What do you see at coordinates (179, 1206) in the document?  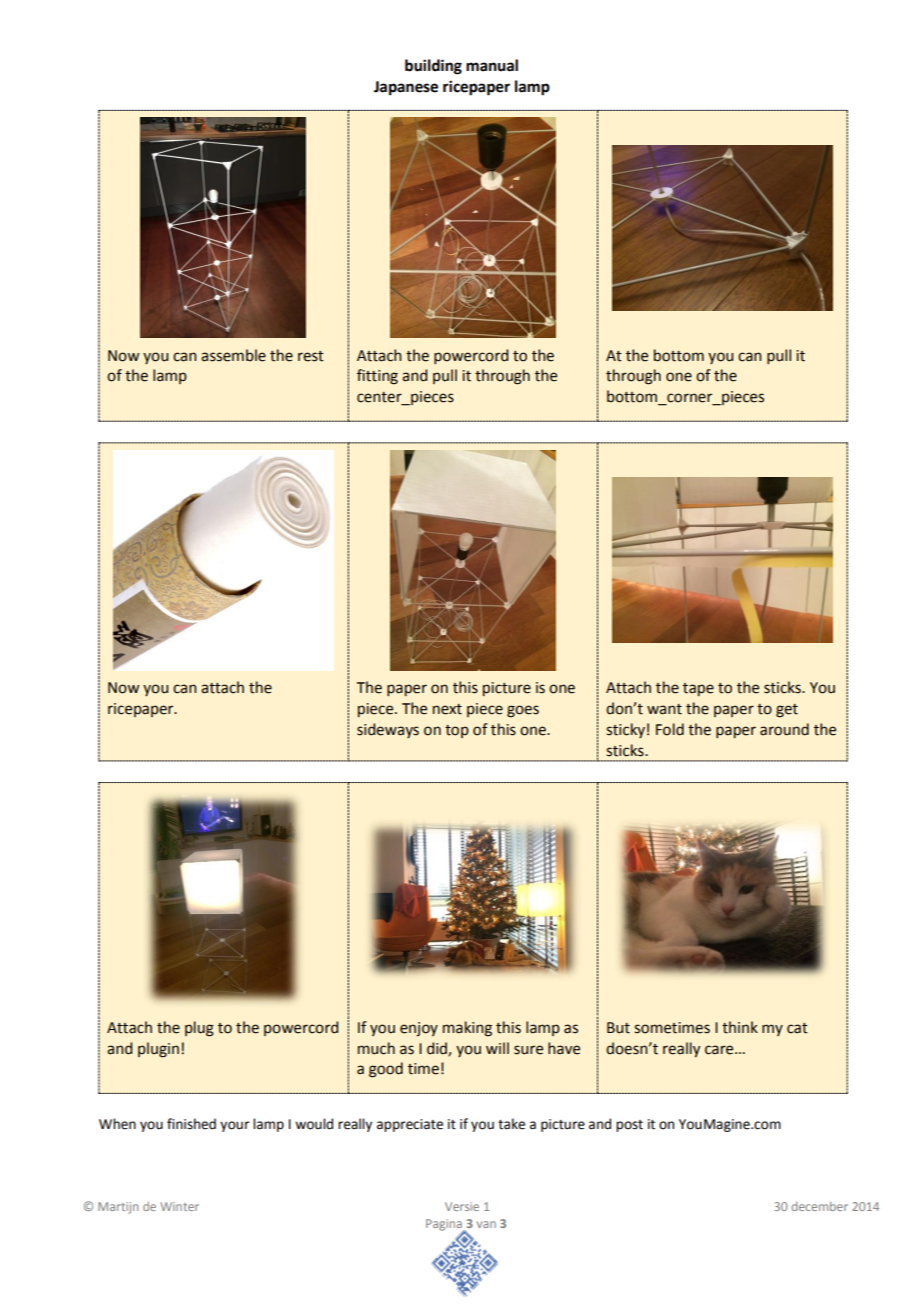 I see `Winter` at bounding box center [179, 1206].
